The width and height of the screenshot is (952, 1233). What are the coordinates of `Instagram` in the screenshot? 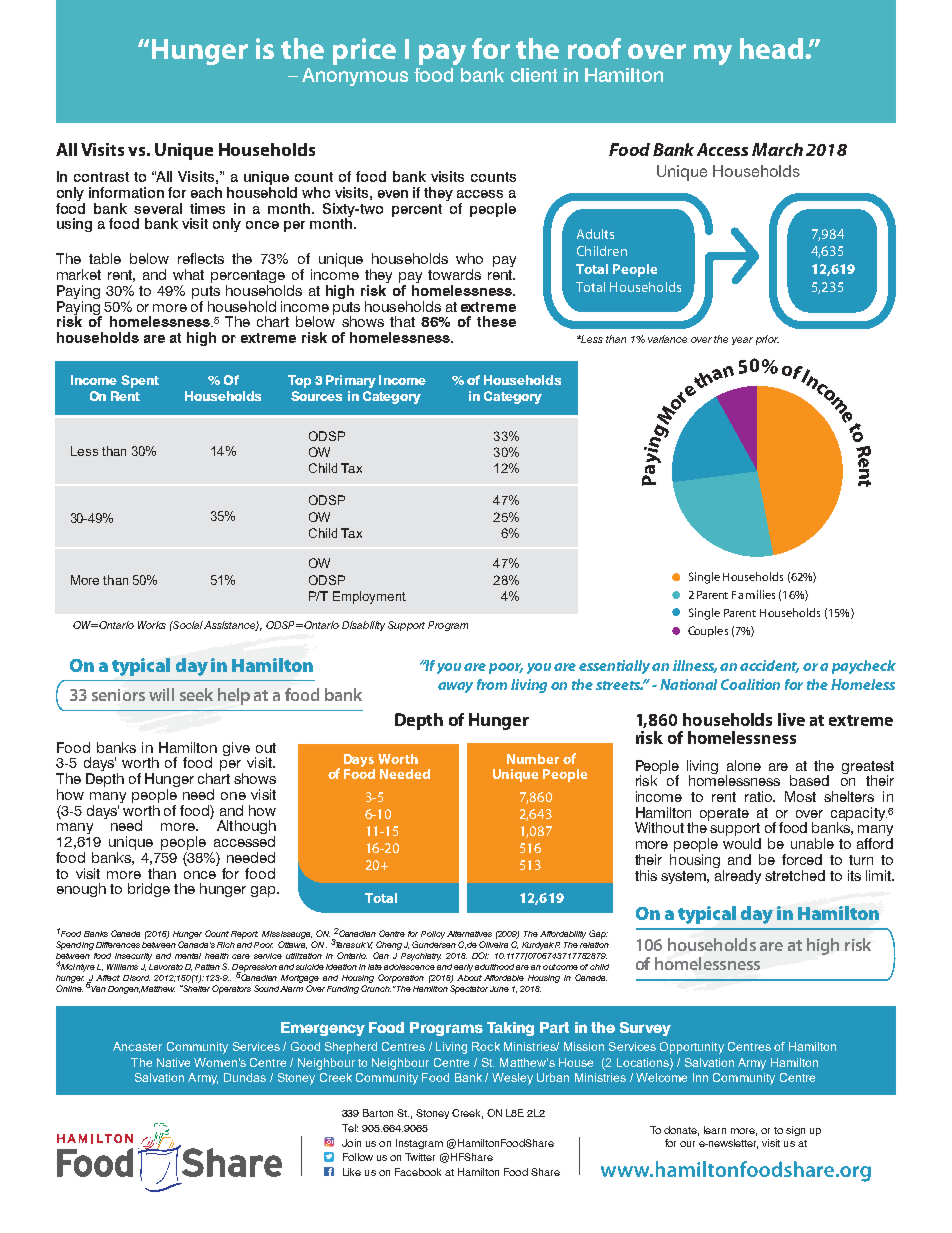 It's located at (419, 1144).
